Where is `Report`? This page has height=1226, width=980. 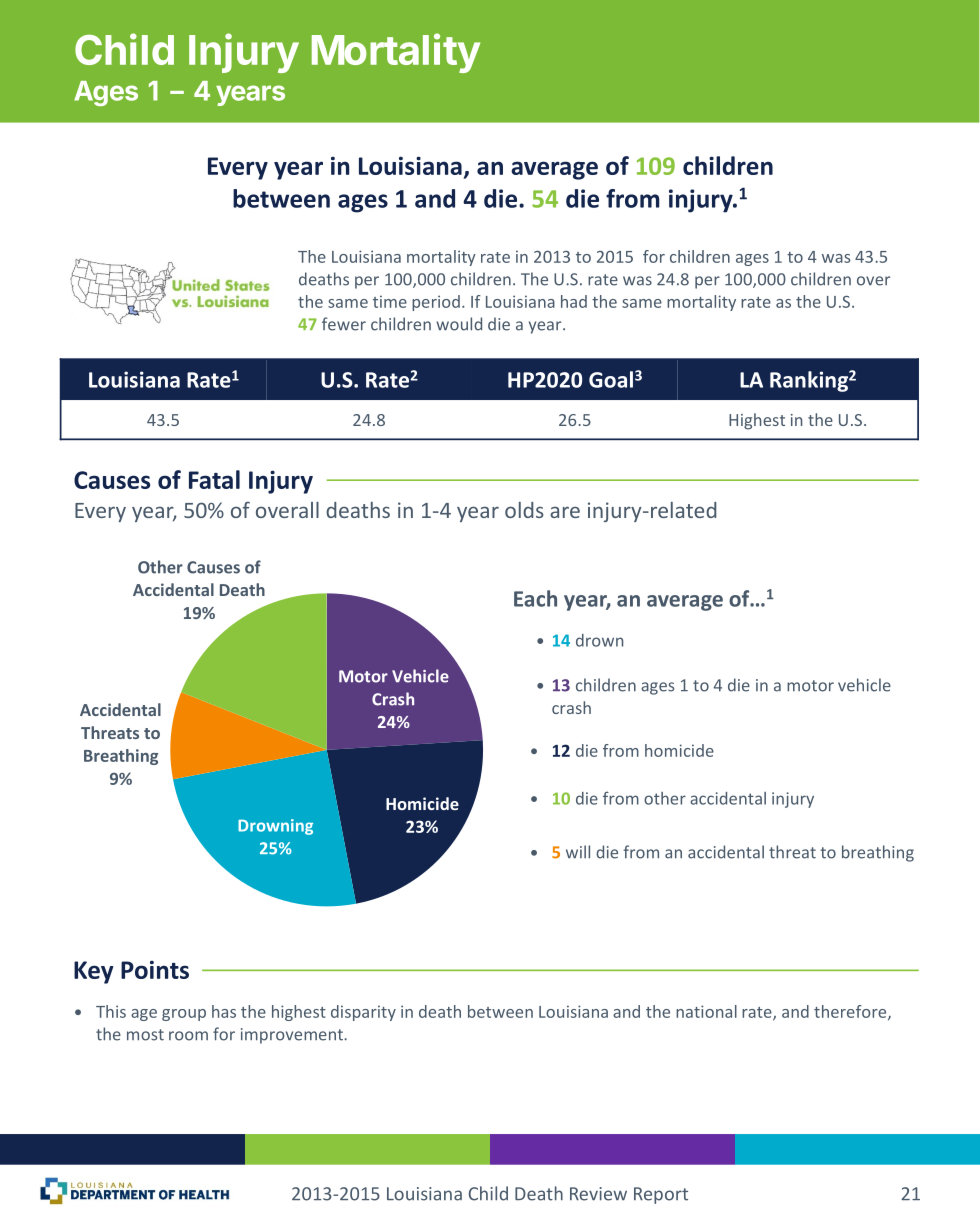 Report is located at coordinates (661, 1195).
